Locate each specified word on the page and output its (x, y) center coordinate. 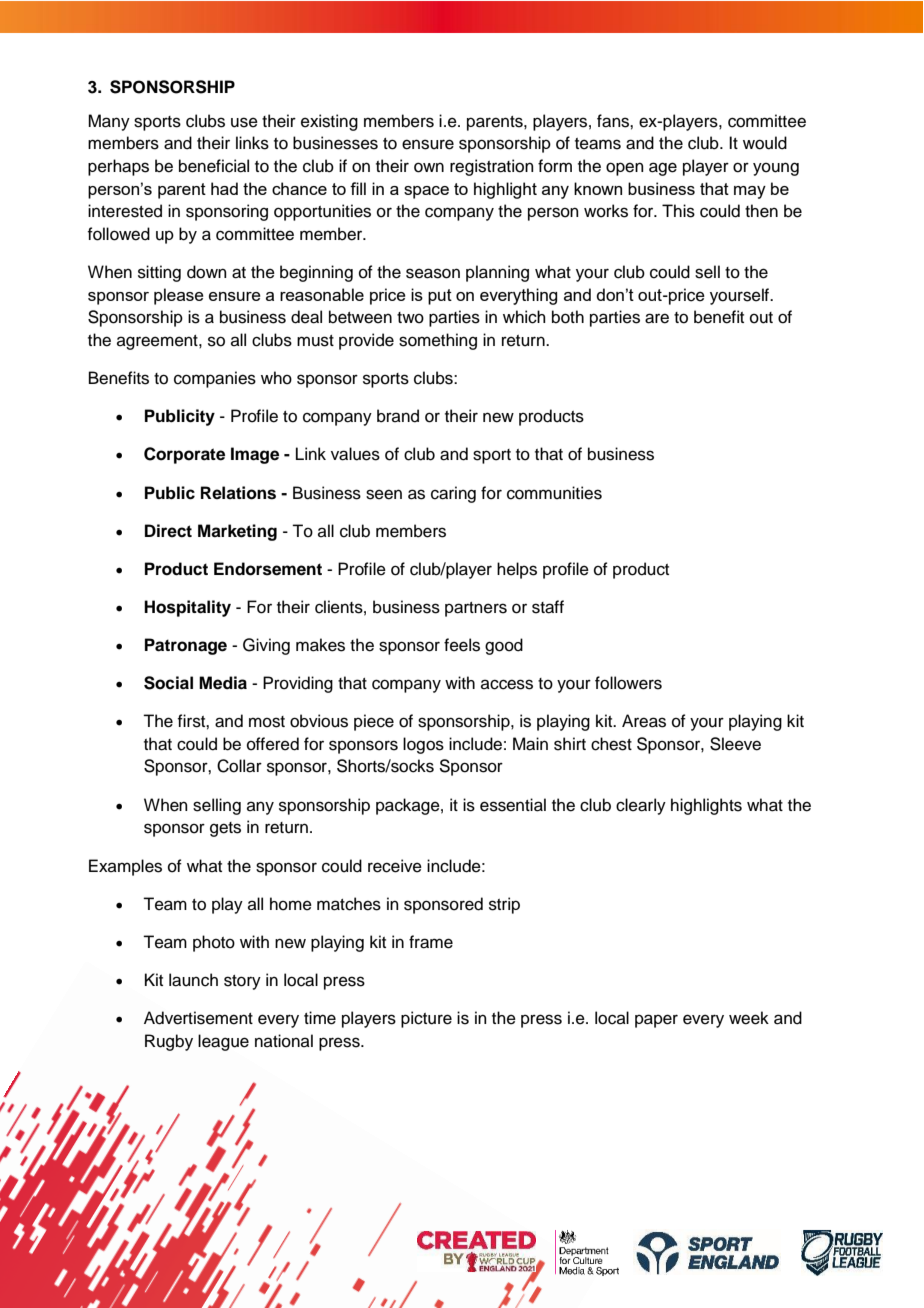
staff (548, 607)
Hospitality (187, 608)
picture (426, 1019)
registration (492, 167)
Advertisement (198, 1018)
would (765, 143)
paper (656, 1021)
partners (476, 609)
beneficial (214, 166)
